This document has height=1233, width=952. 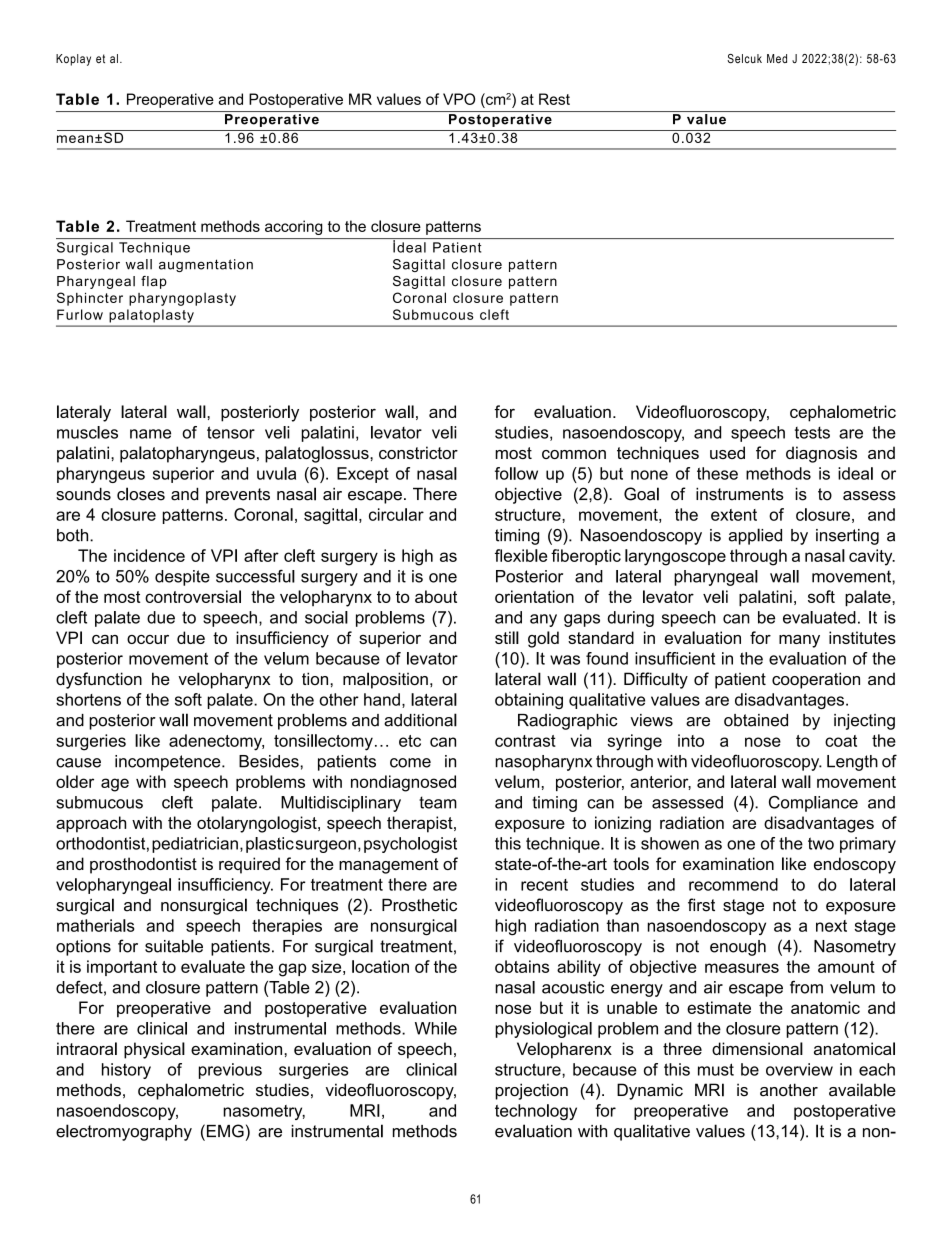 What do you see at coordinates (169, 763) in the document?
I see `incompetence` at bounding box center [169, 763].
